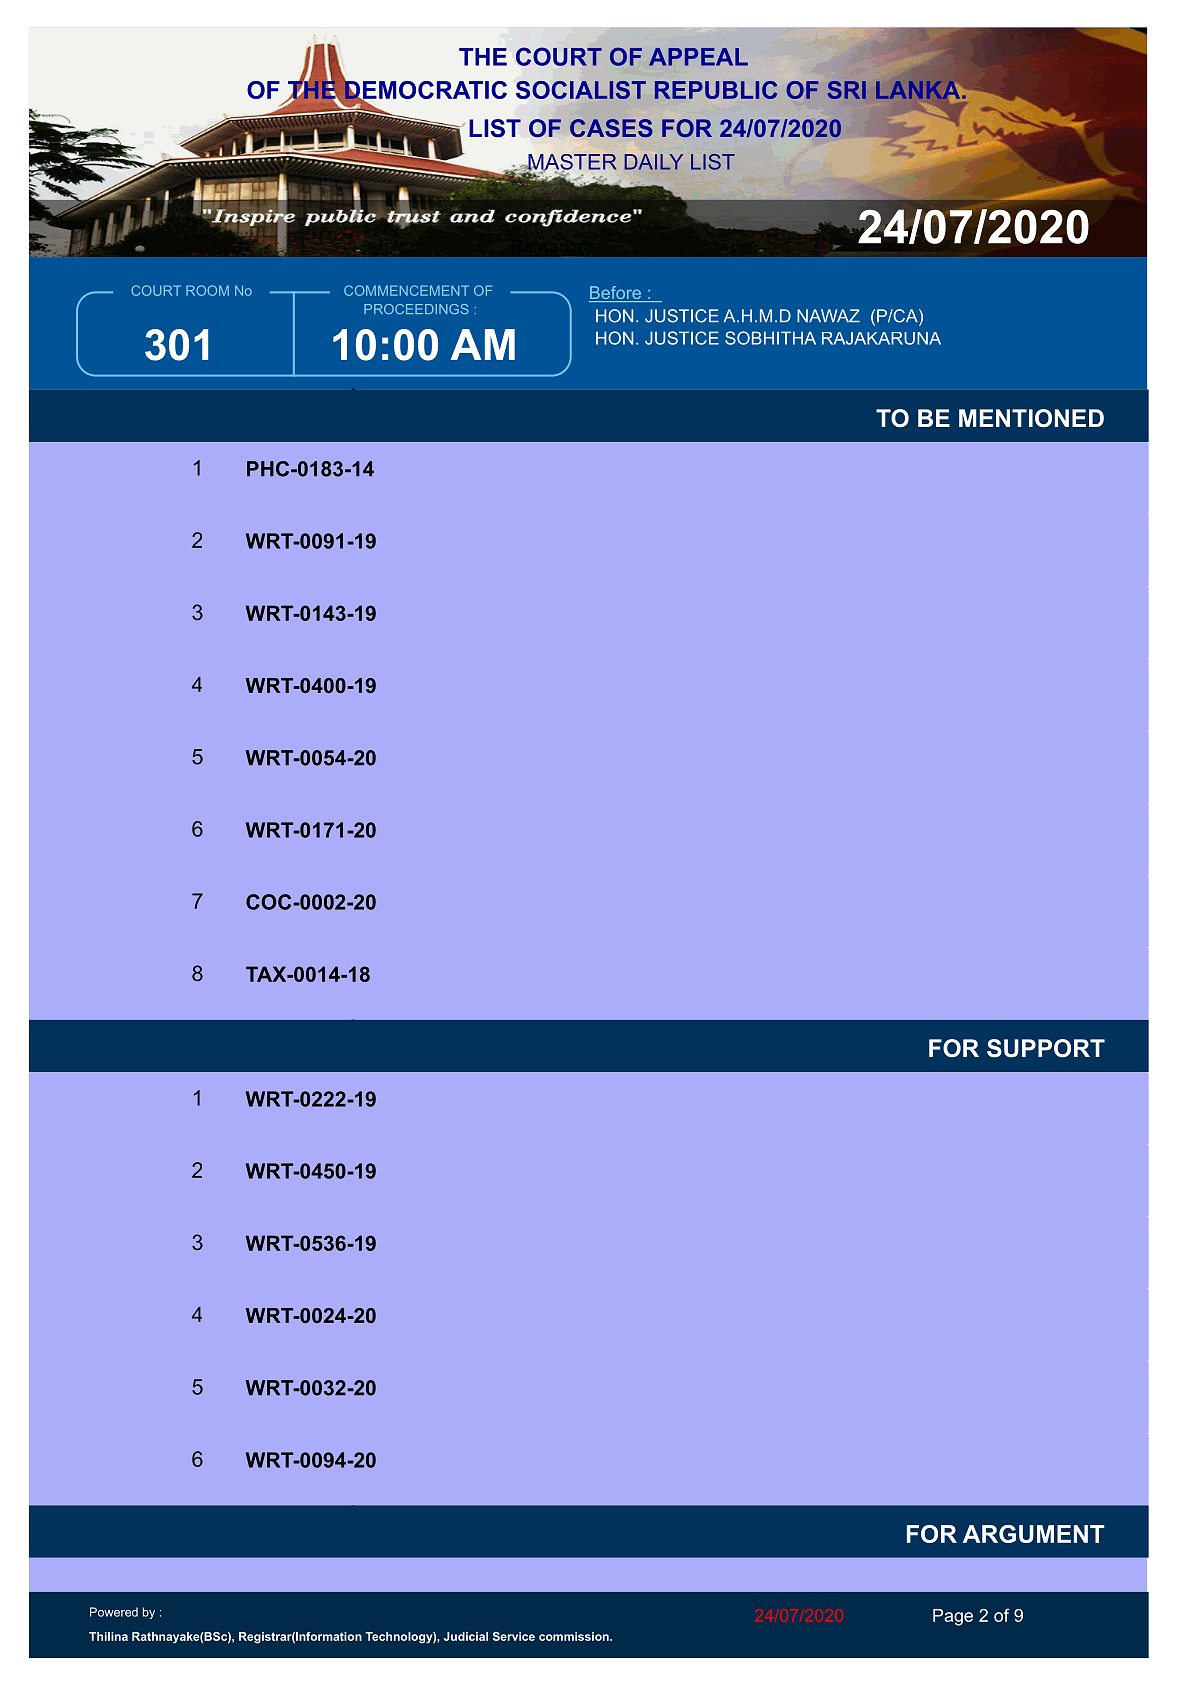 The height and width of the page is (1687, 1194). Describe the element at coordinates (1046, 1048) in the page. I see `SUPPORT` at that location.
